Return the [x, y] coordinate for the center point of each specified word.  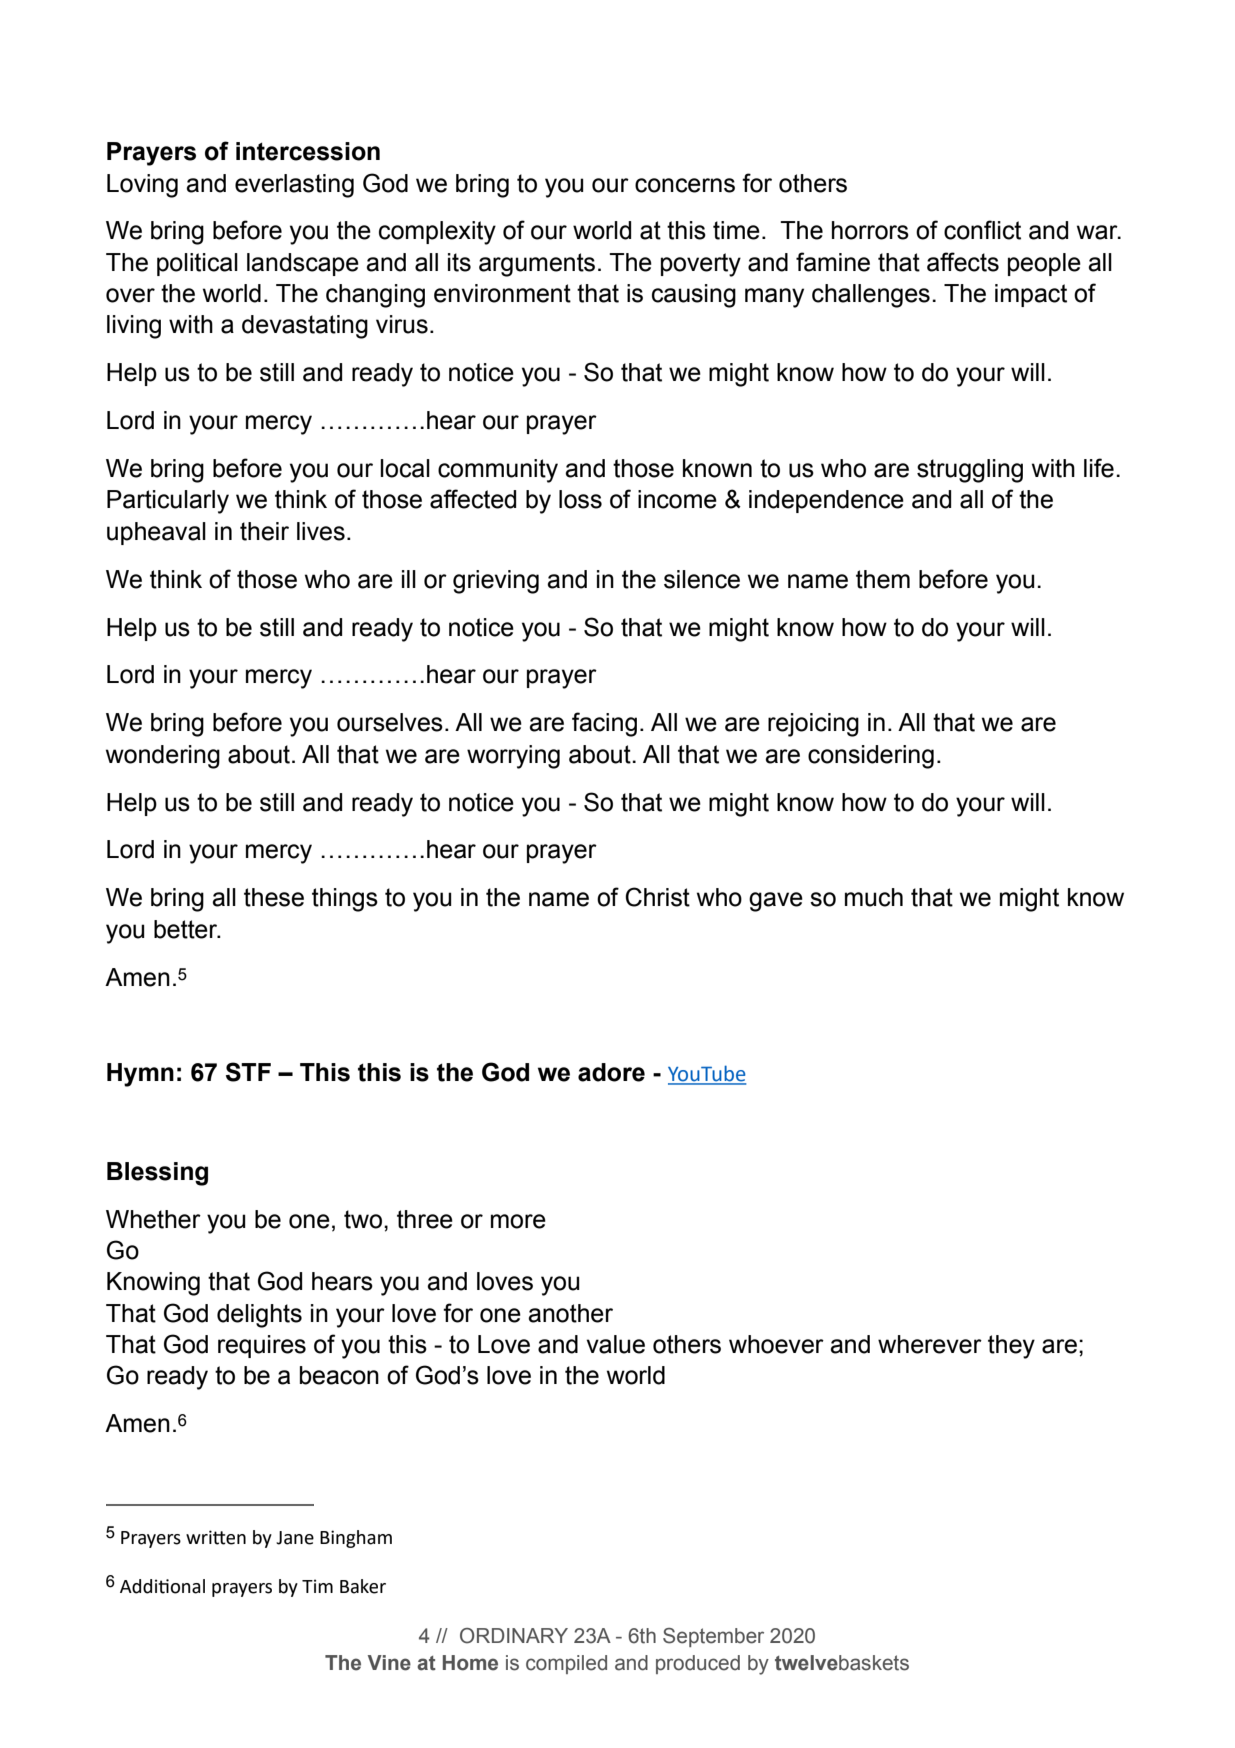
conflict [982, 230]
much [874, 897]
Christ [657, 897]
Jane [295, 1538]
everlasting [294, 186]
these [274, 897]
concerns [685, 185]
